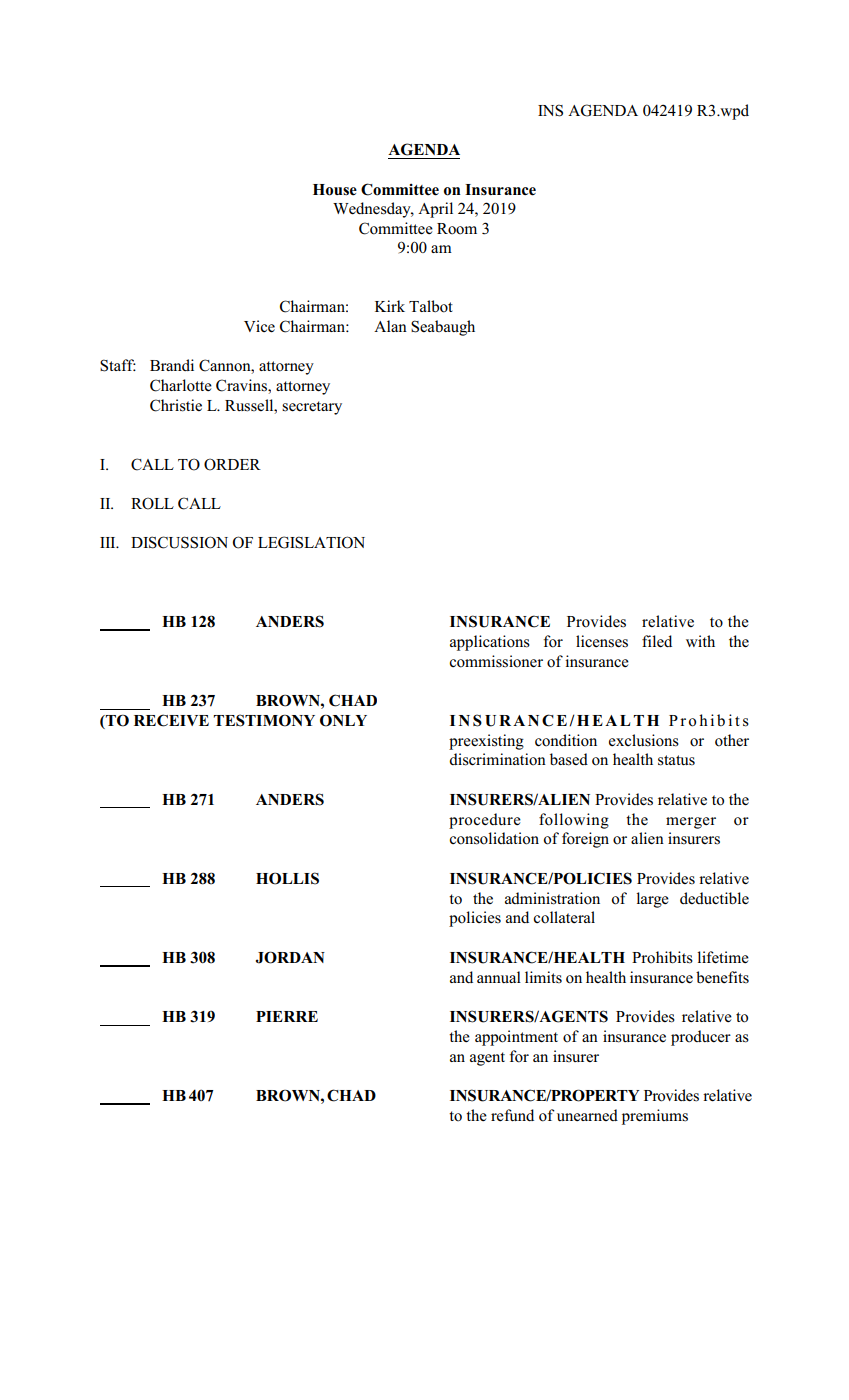  Describe the element at coordinates (652, 900) in the image. I see `large` at that location.
